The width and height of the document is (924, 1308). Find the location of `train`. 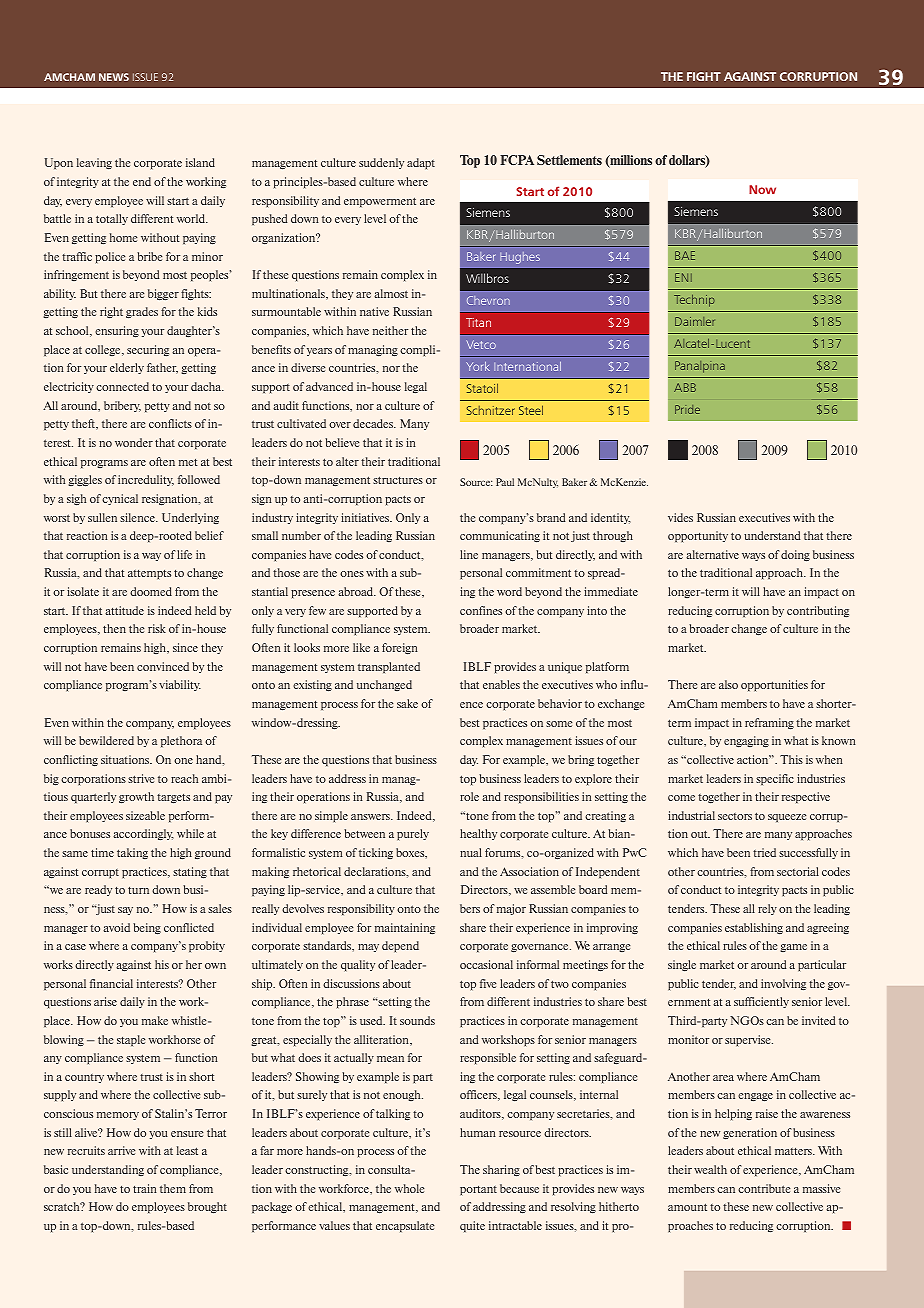

train is located at coordinates (145, 1188).
